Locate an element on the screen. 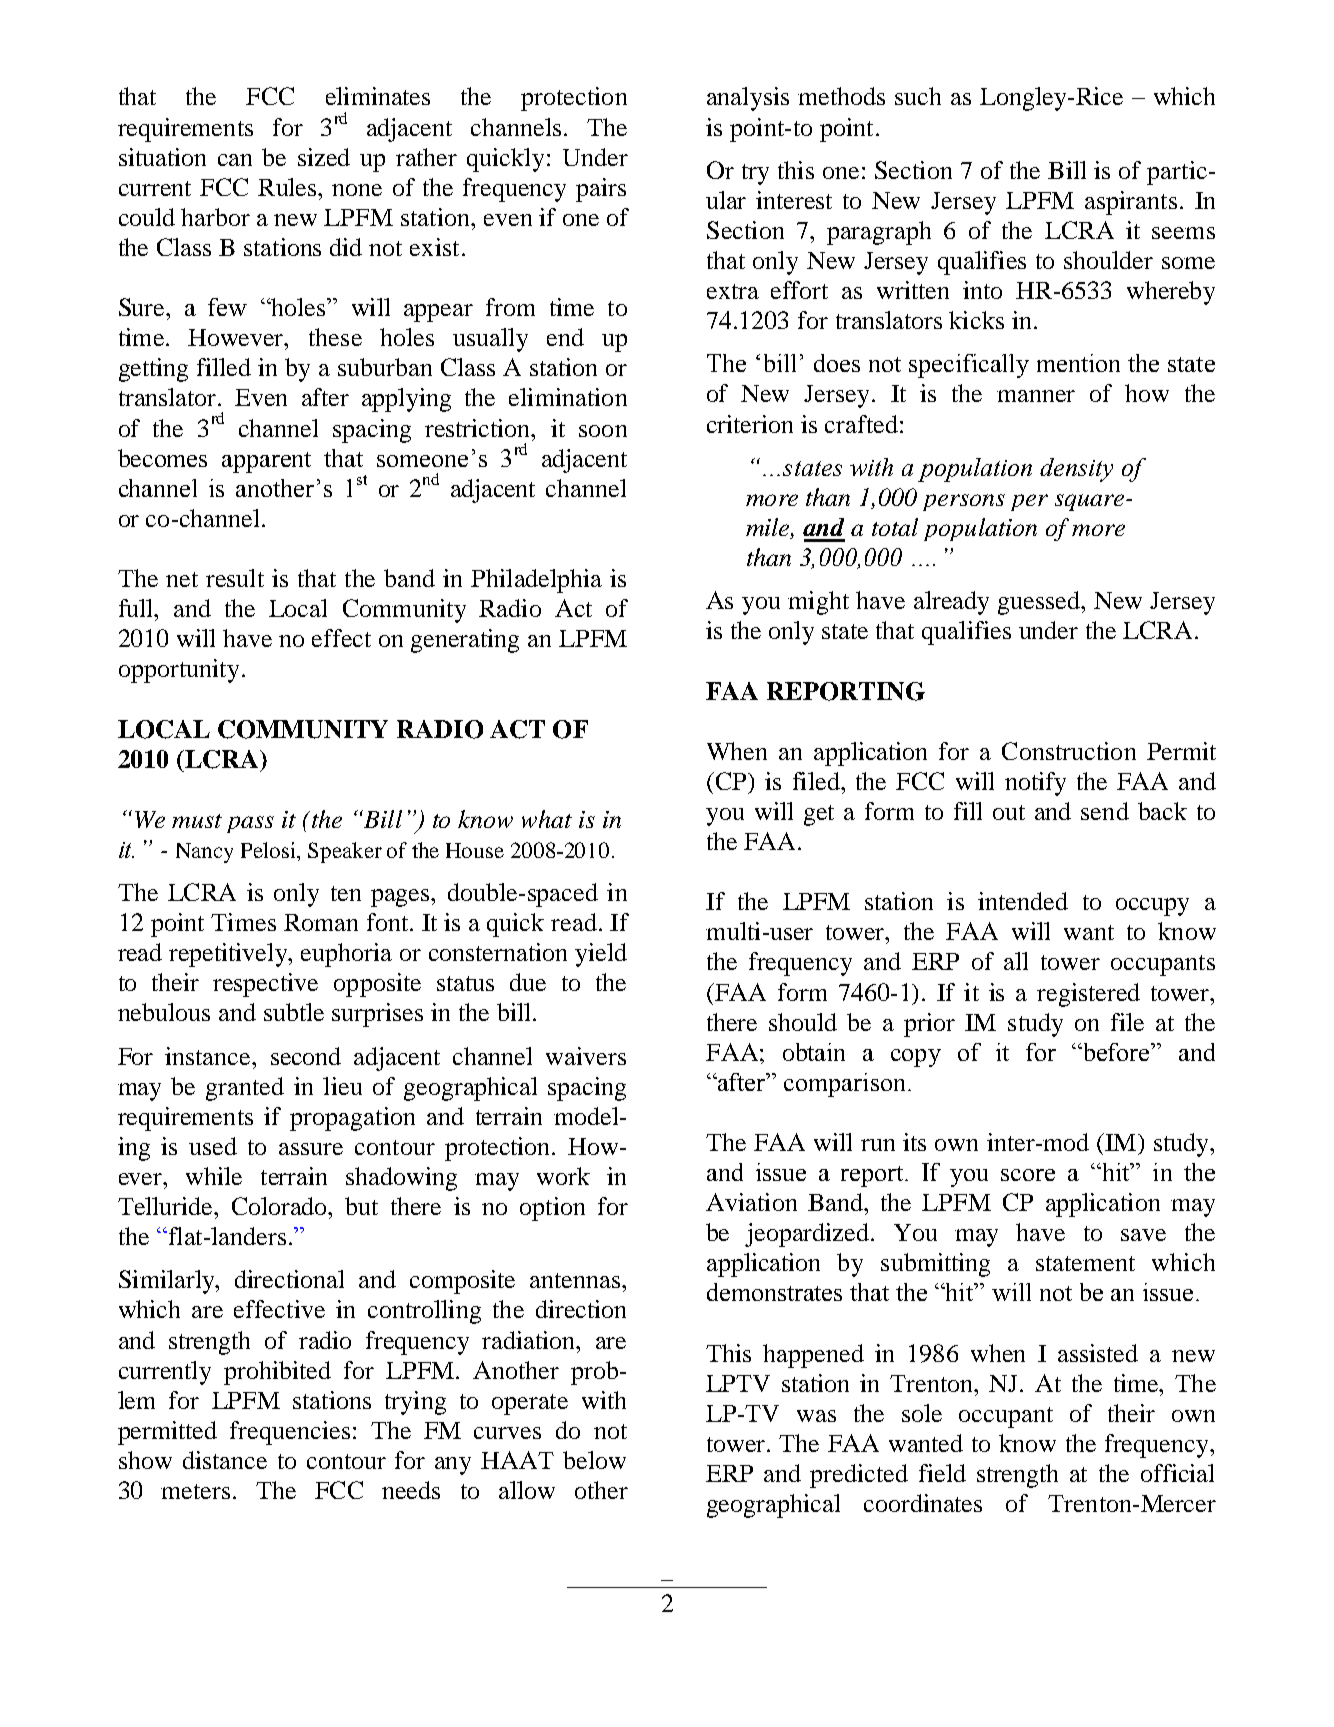 The image size is (1334, 1727). yield is located at coordinates (601, 955).
